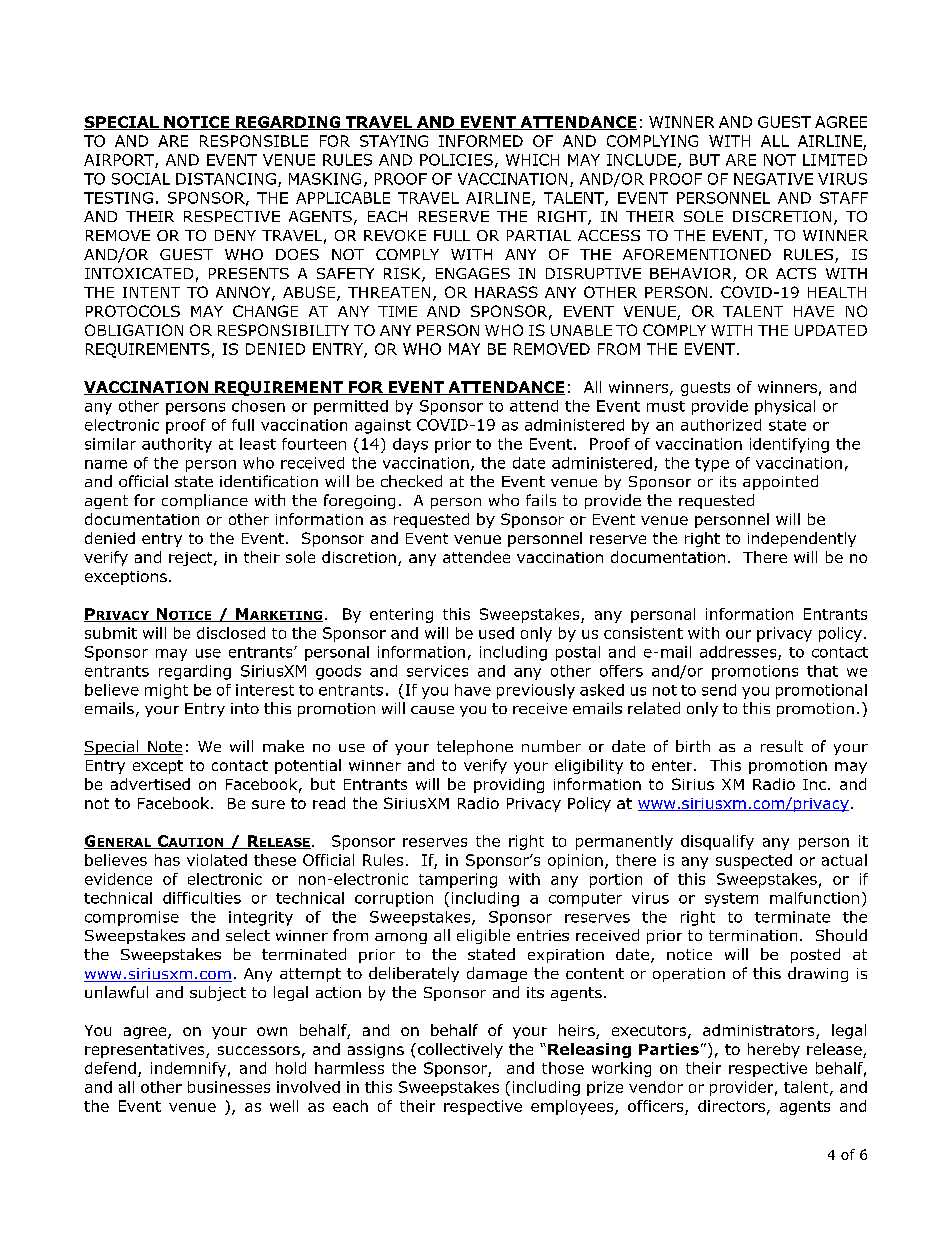 This document has width=952, height=1233. I want to click on suspected, so click(754, 861).
